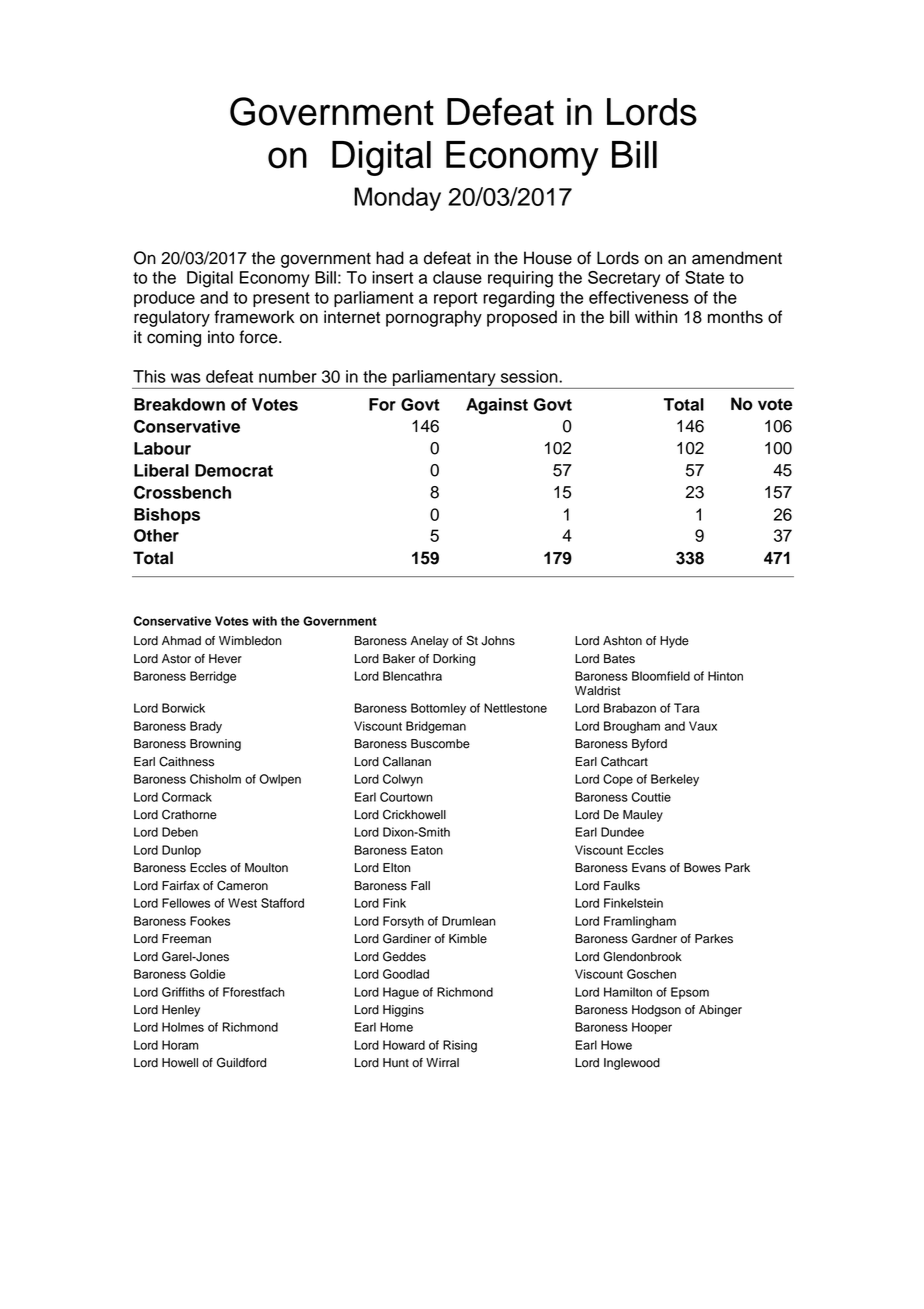  Describe the element at coordinates (460, 1046) in the document. I see `Rising` at that location.
